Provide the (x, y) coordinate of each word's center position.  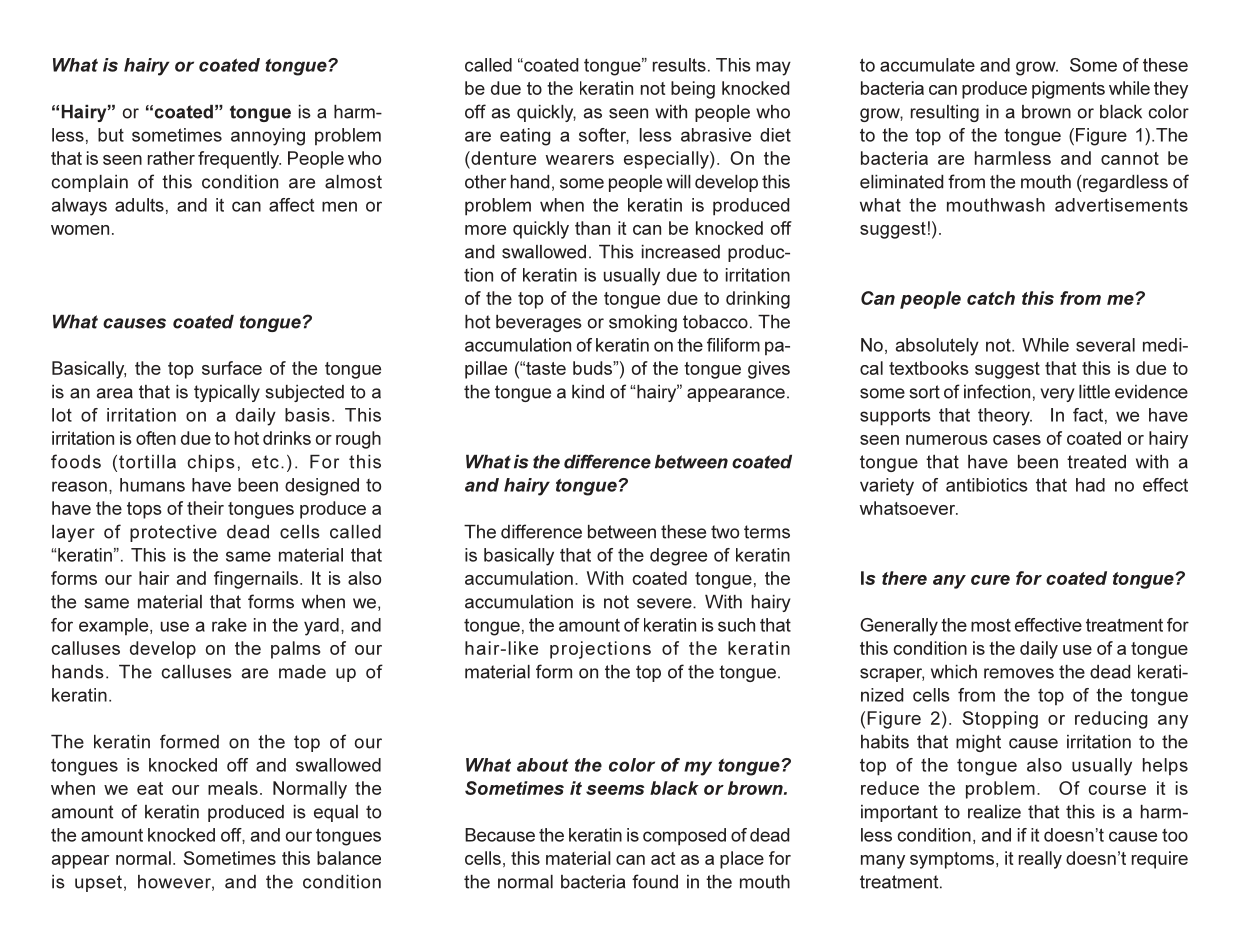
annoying (268, 137)
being (693, 90)
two (725, 532)
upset (98, 883)
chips (211, 463)
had (1090, 485)
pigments (1068, 90)
